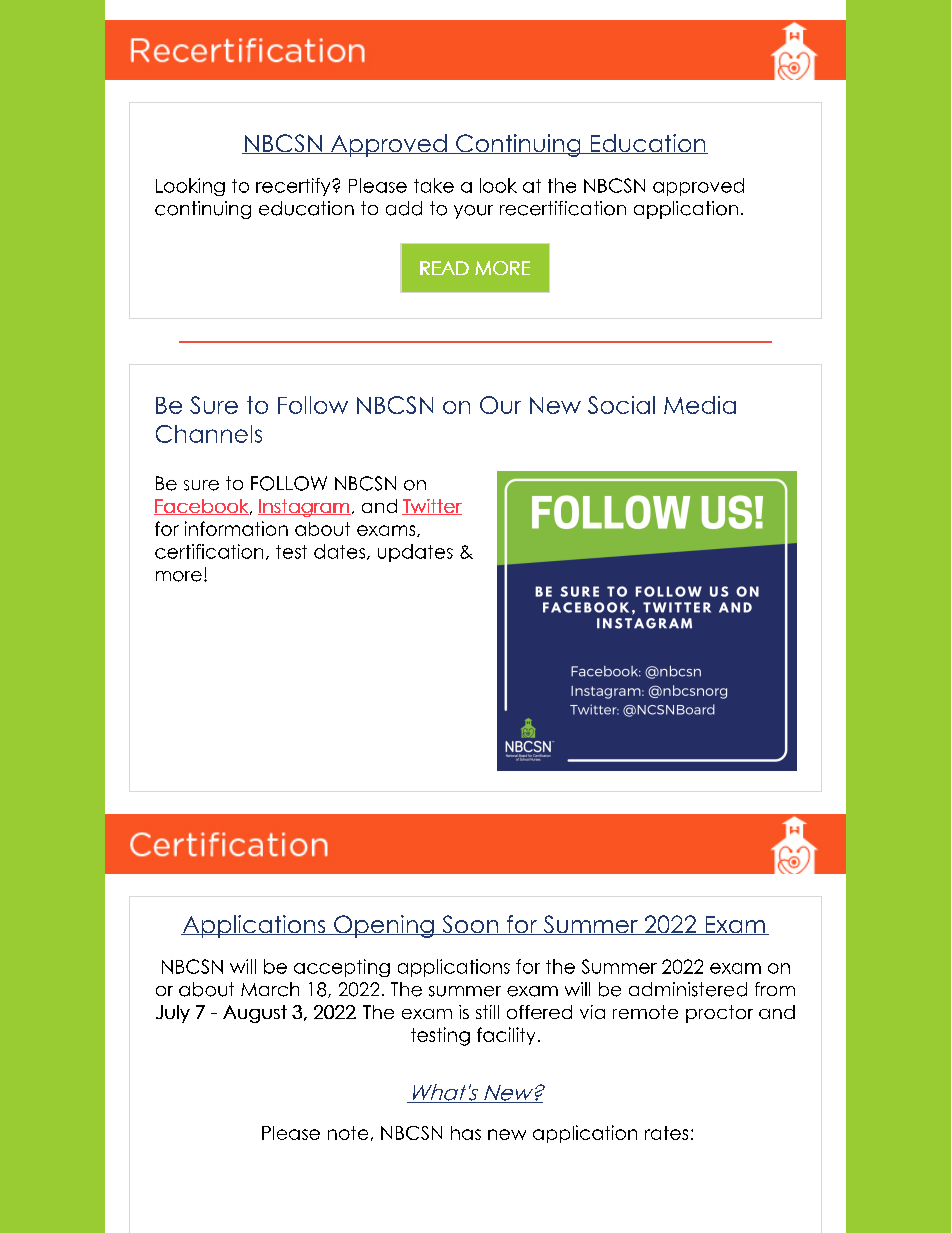 The image size is (952, 1233). Describe the element at coordinates (621, 405) in the screenshot. I see `Social` at that location.
